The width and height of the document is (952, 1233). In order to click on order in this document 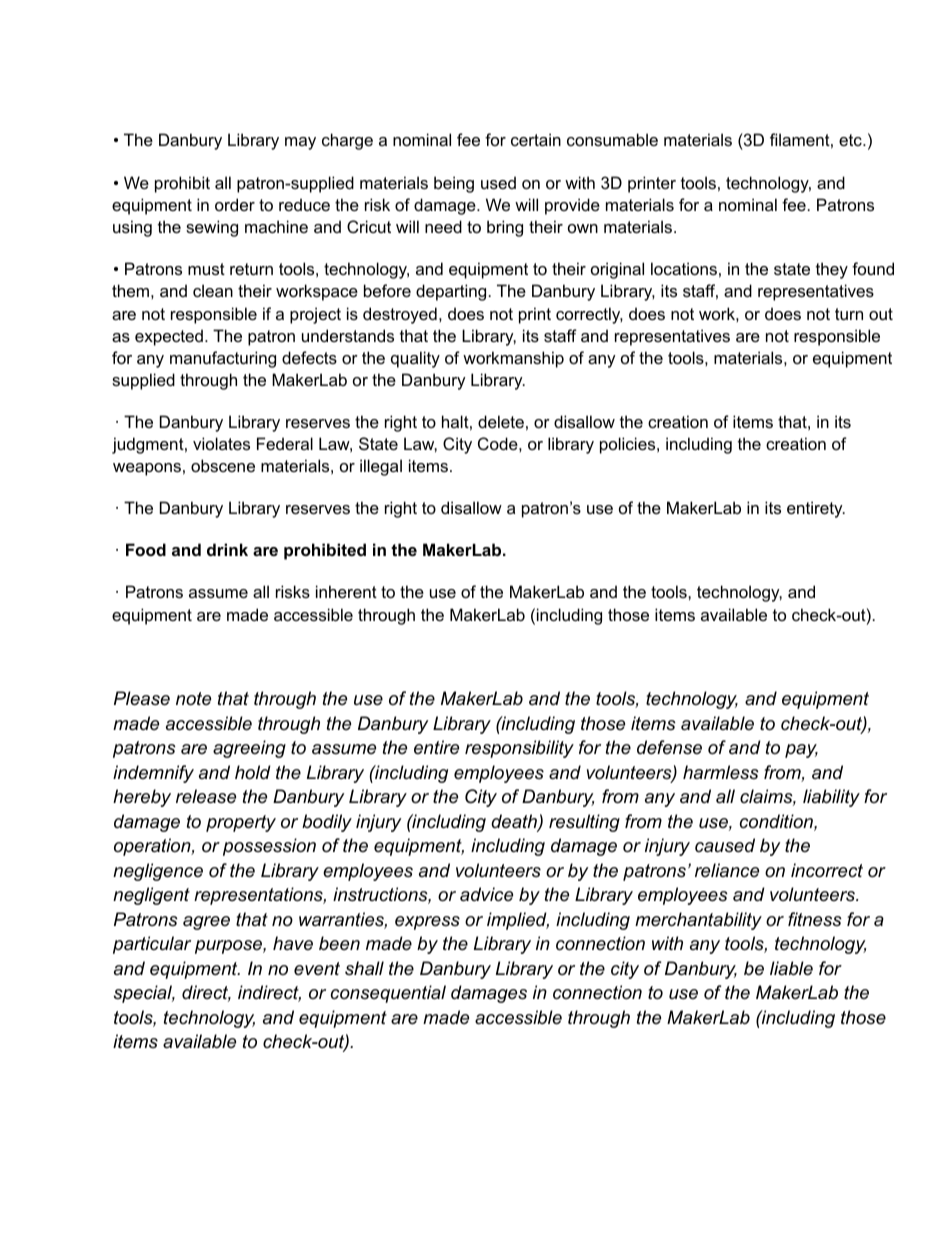, I will do `click(235, 204)`.
